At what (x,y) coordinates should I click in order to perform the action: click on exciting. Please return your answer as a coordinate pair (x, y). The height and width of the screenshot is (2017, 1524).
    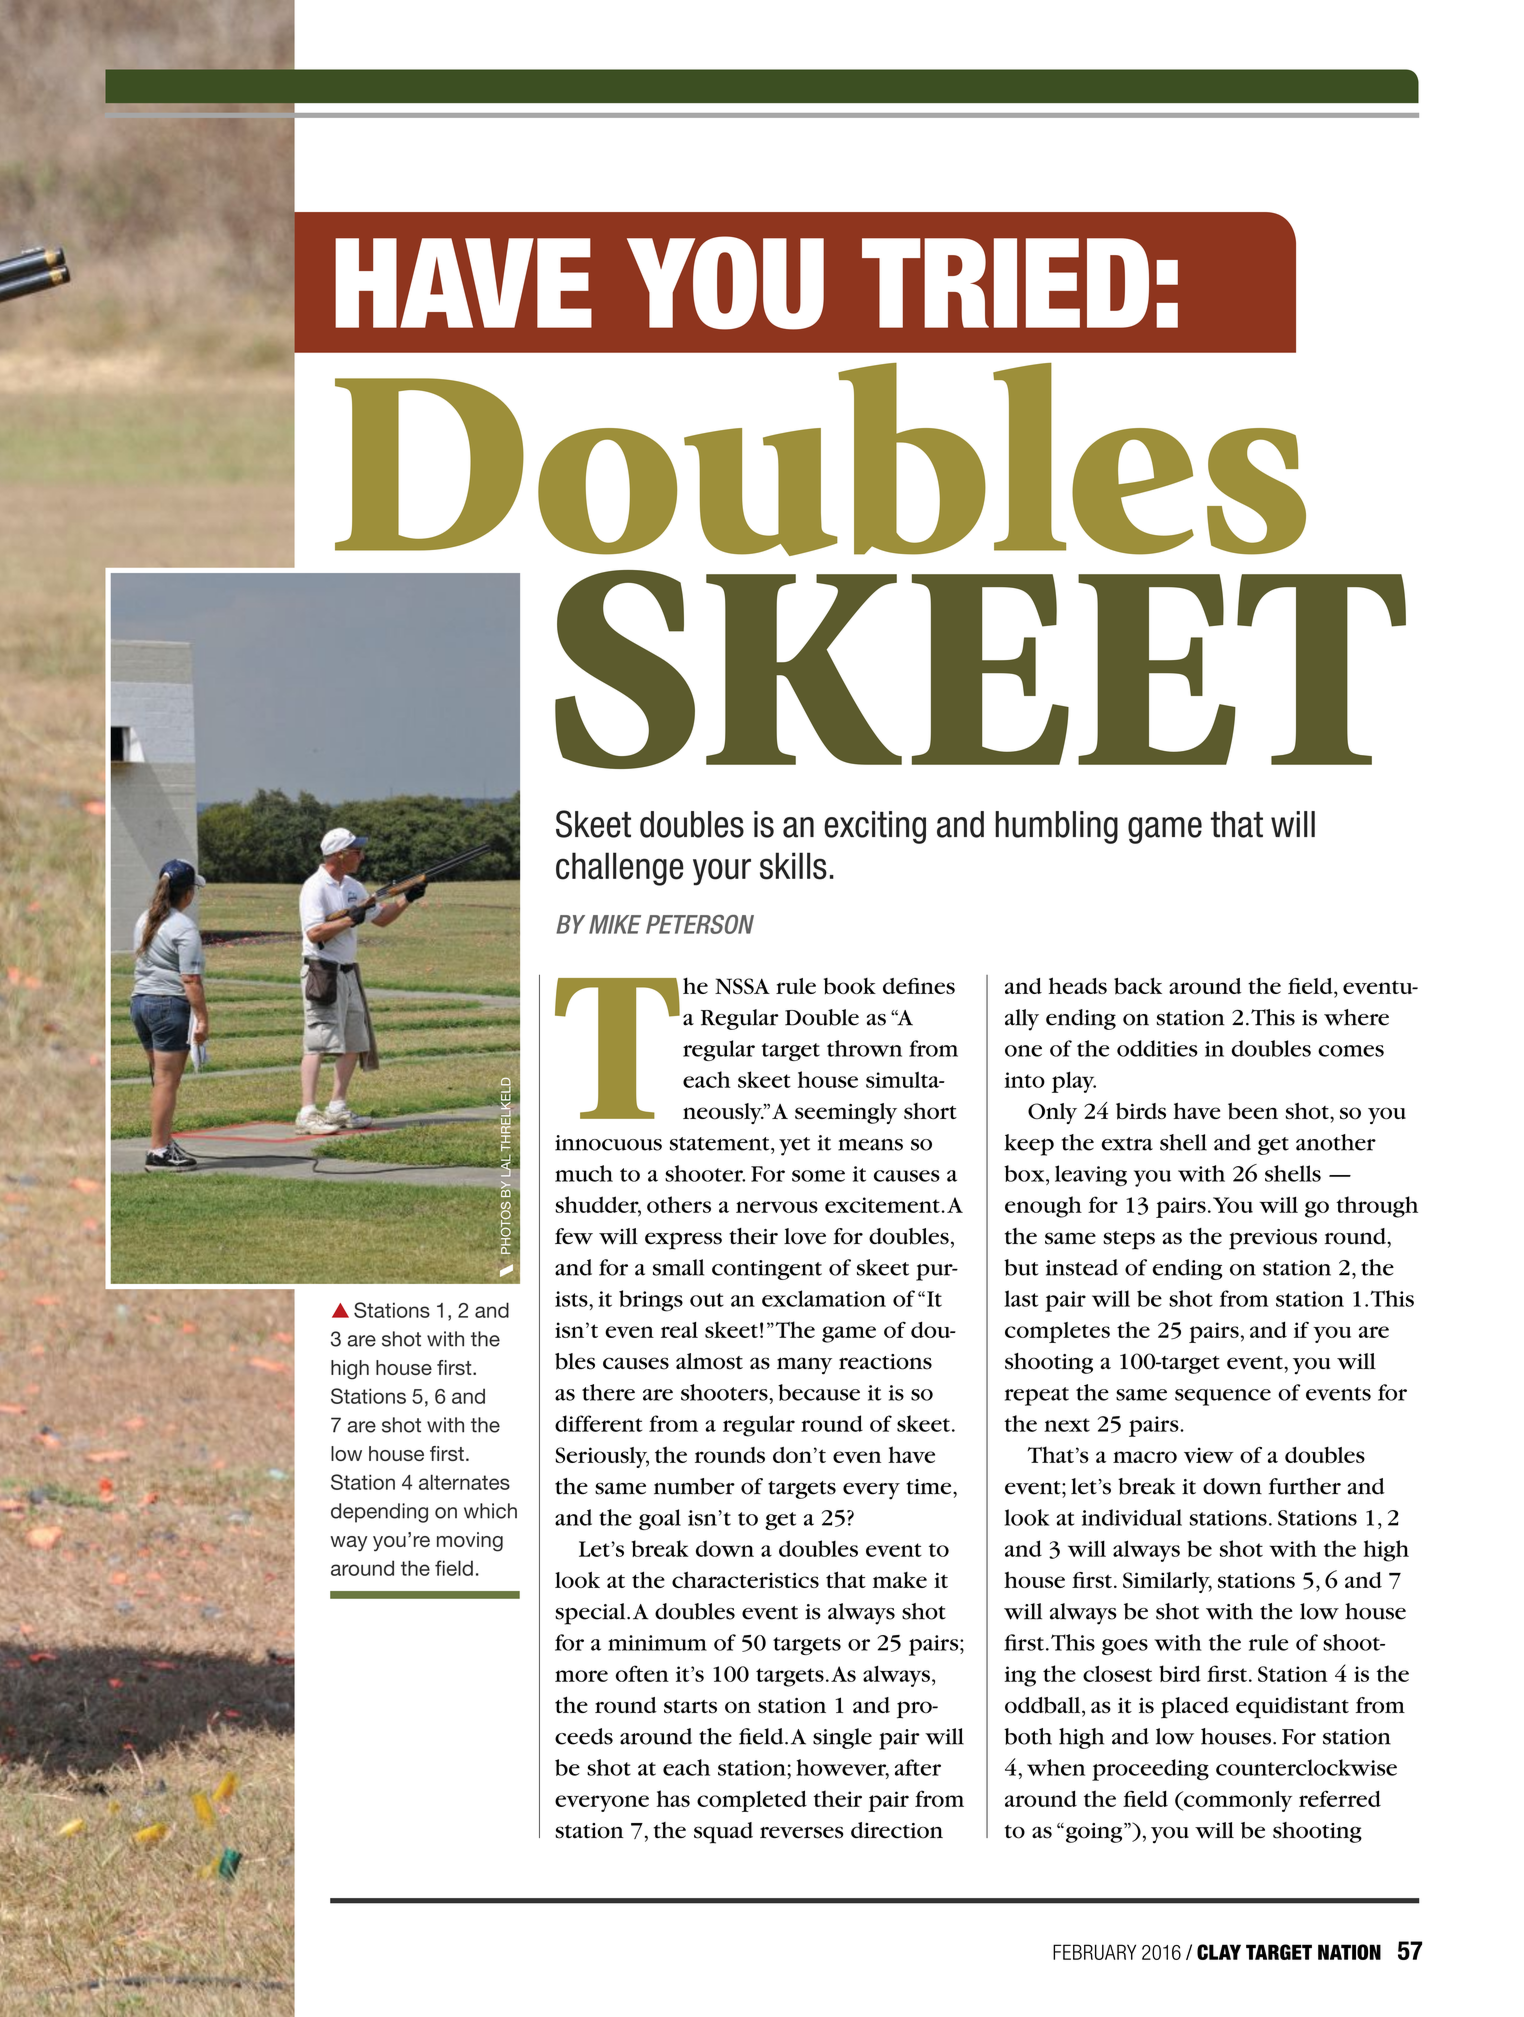
    Looking at the image, I should click on (875, 827).
